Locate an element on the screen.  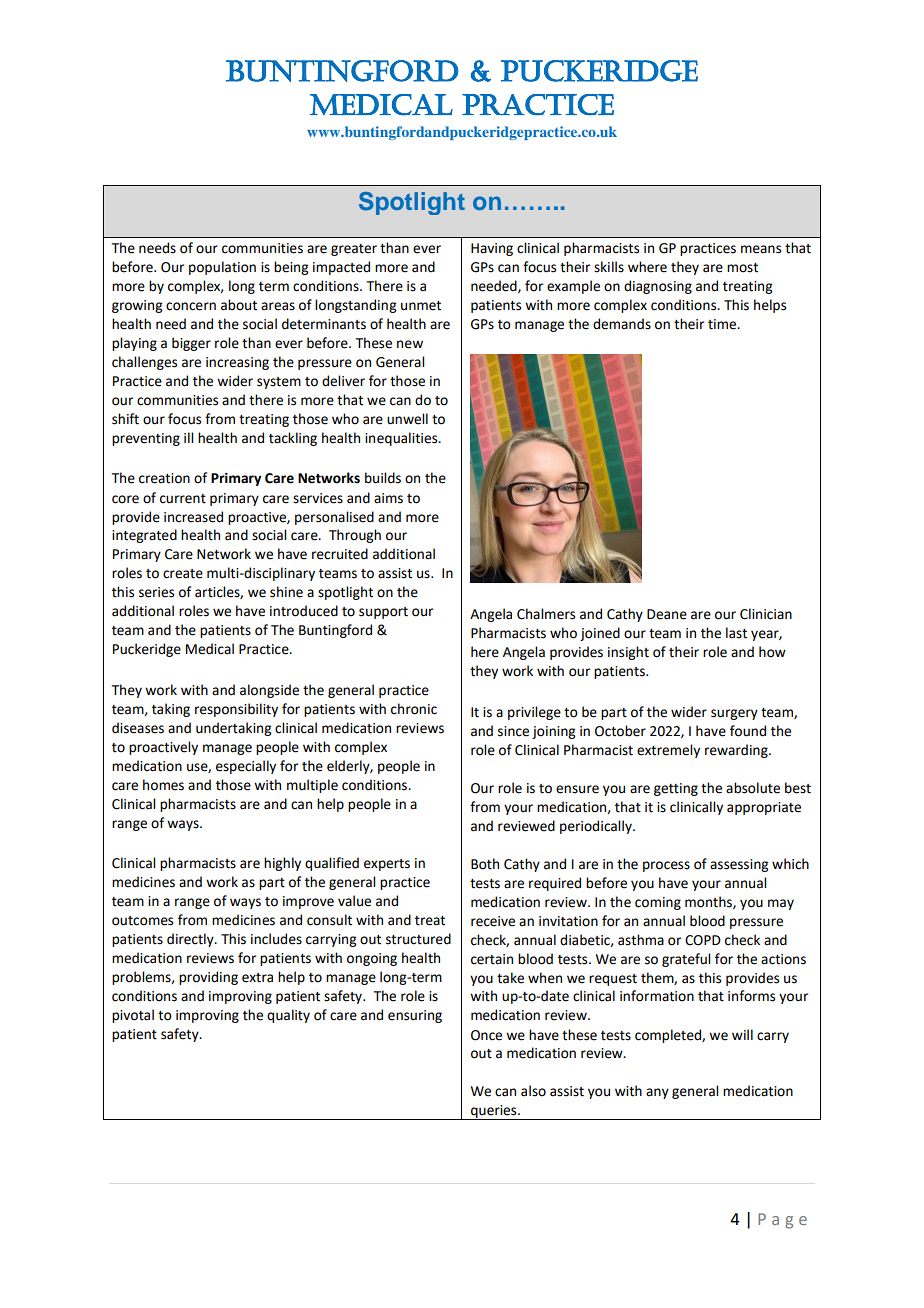
Clinician is located at coordinates (766, 614).
